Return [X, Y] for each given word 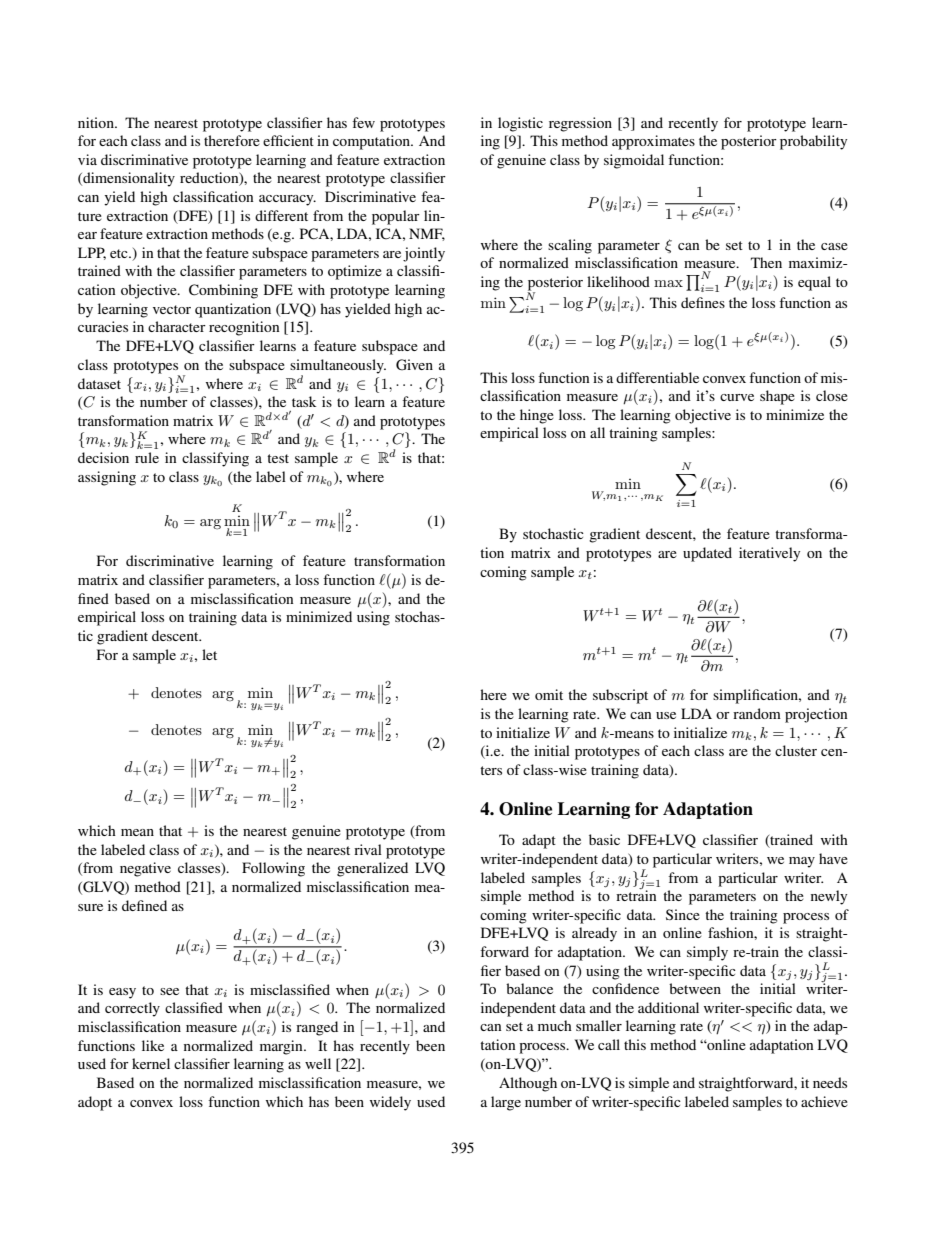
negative [145, 869]
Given [414, 365]
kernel [151, 1063]
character [177, 326]
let [209, 654]
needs [830, 1082]
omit [549, 694]
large [506, 1103]
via [87, 159]
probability [813, 142]
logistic [520, 124]
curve [737, 397]
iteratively [769, 554]
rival [368, 849]
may [802, 862]
